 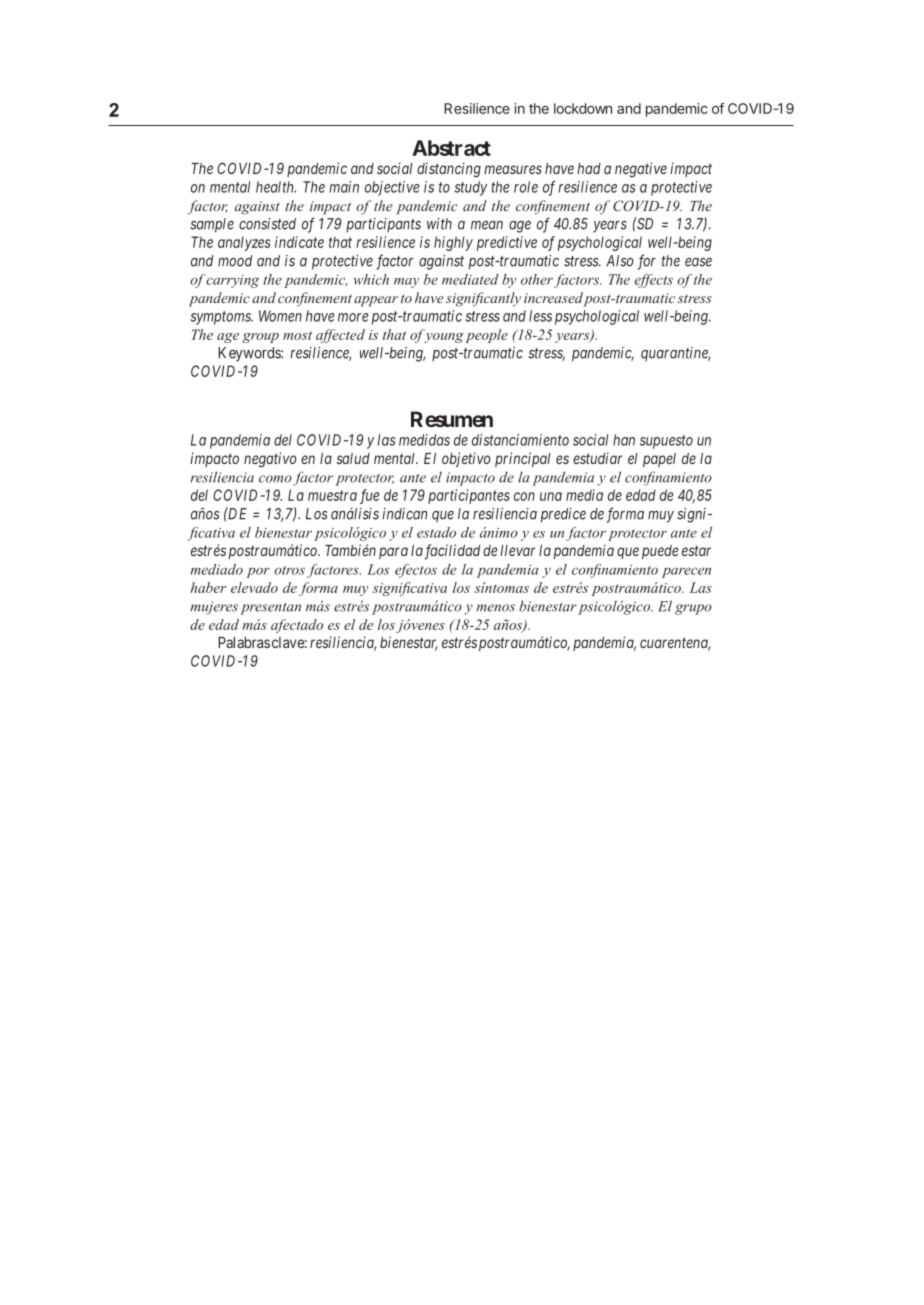 What do you see at coordinates (693, 609) in the document?
I see `grupo` at bounding box center [693, 609].
